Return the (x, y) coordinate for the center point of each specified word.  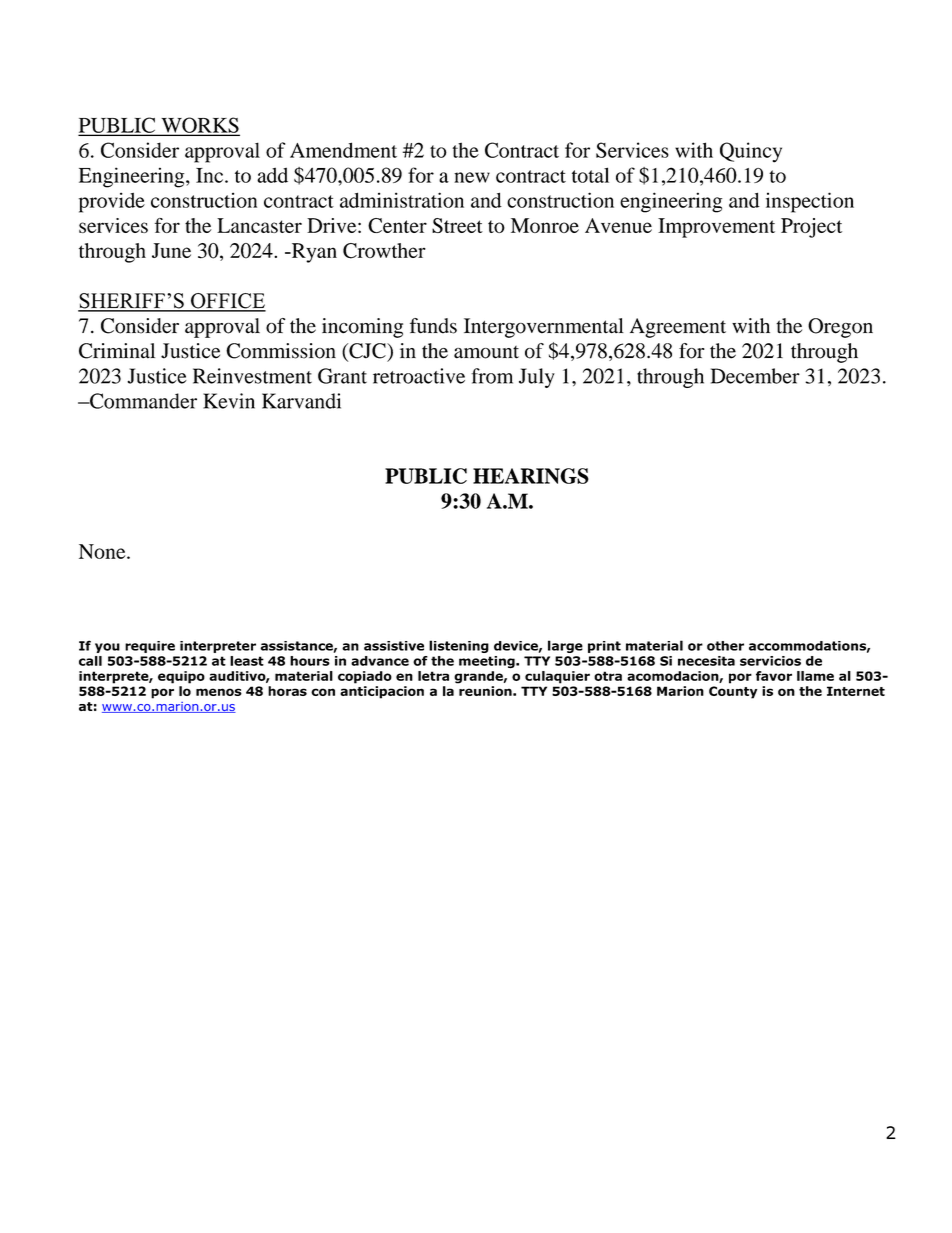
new (472, 177)
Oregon (840, 328)
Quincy (751, 152)
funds (433, 326)
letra (433, 676)
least (247, 661)
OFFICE (227, 302)
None (103, 551)
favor (774, 676)
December (755, 376)
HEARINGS (531, 476)
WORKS (199, 126)
